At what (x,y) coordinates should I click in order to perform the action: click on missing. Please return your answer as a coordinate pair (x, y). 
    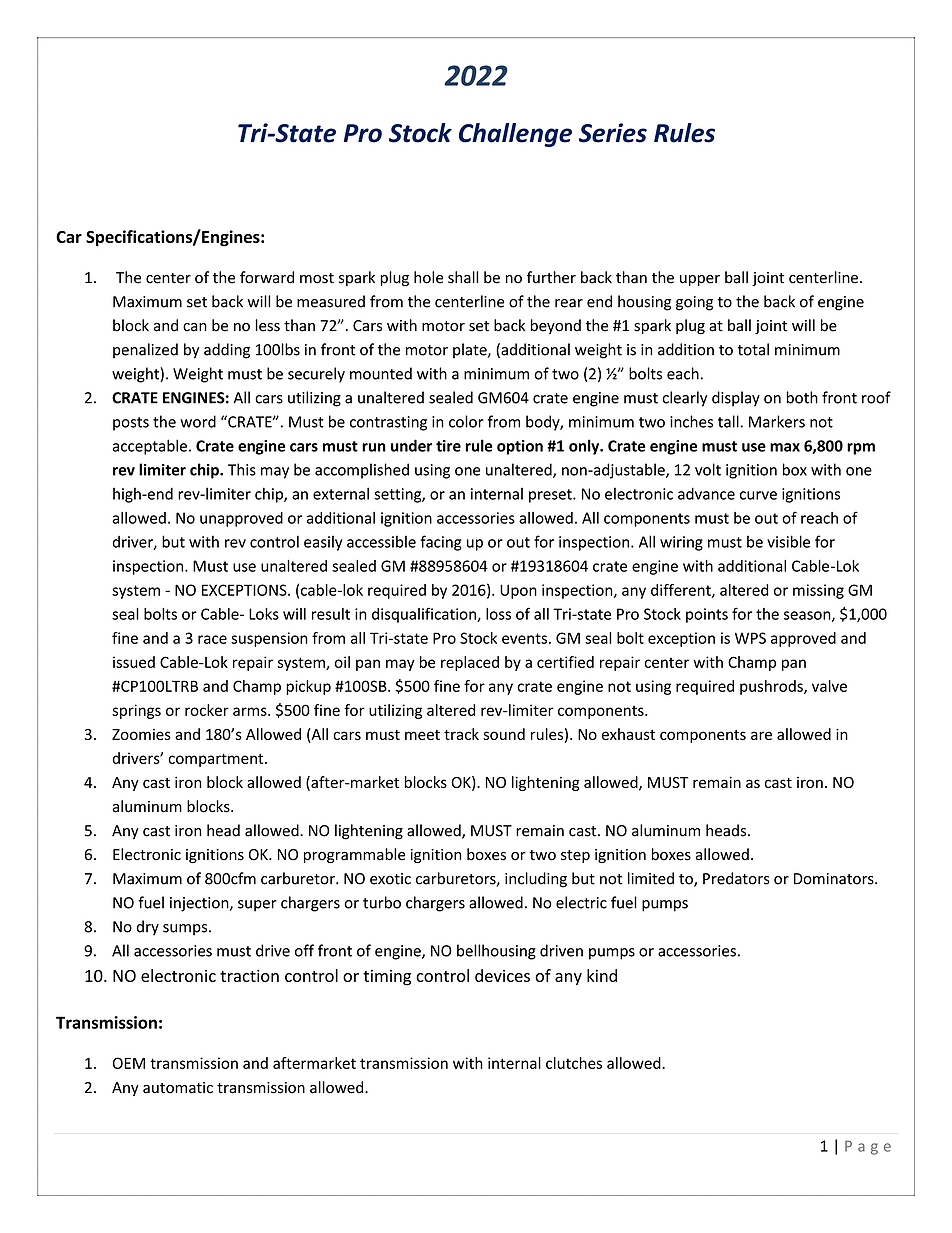
    Looking at the image, I should click on (818, 591).
